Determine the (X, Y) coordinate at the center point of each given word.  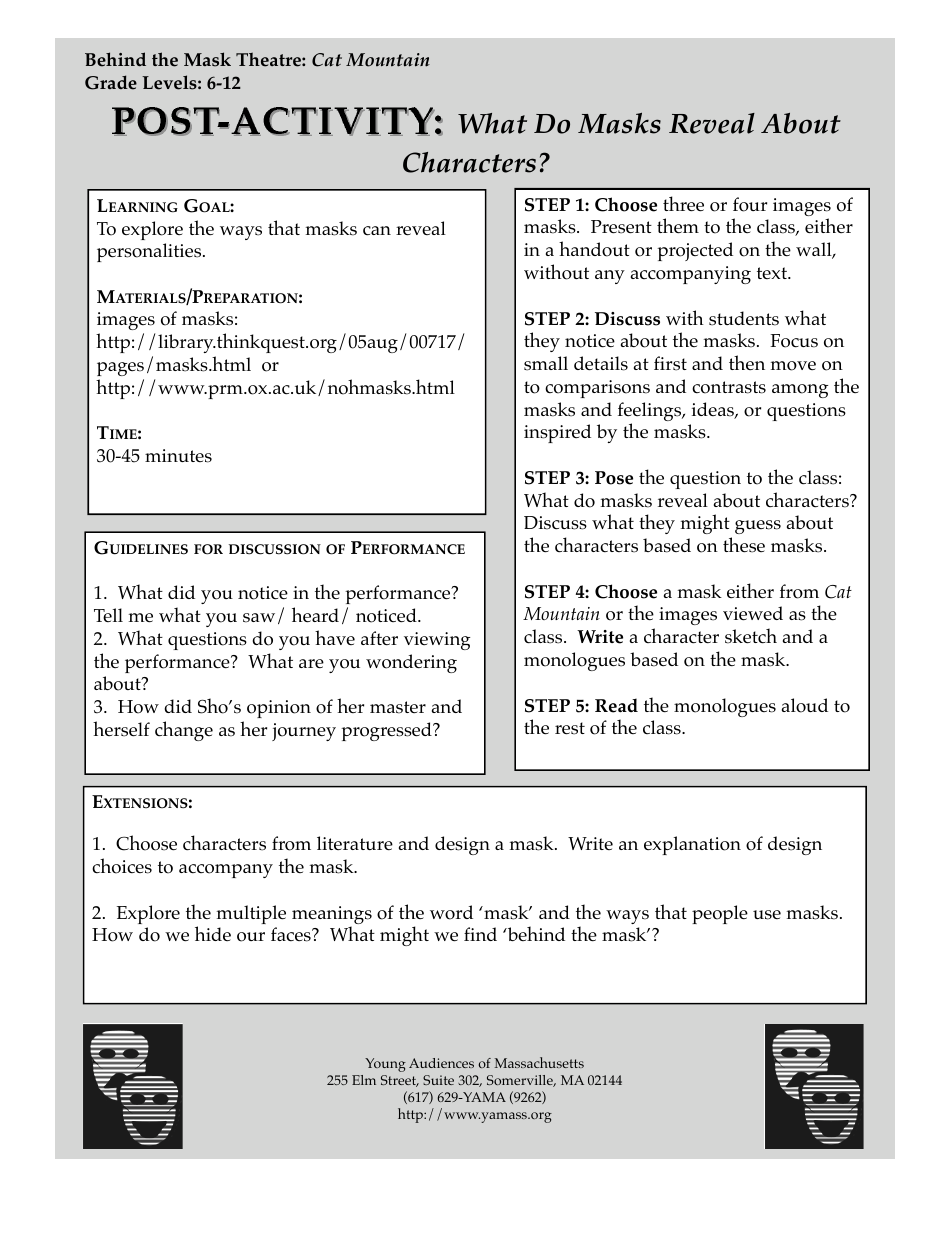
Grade (111, 82)
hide (213, 933)
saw (259, 618)
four (750, 204)
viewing (437, 641)
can (377, 231)
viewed (753, 613)
